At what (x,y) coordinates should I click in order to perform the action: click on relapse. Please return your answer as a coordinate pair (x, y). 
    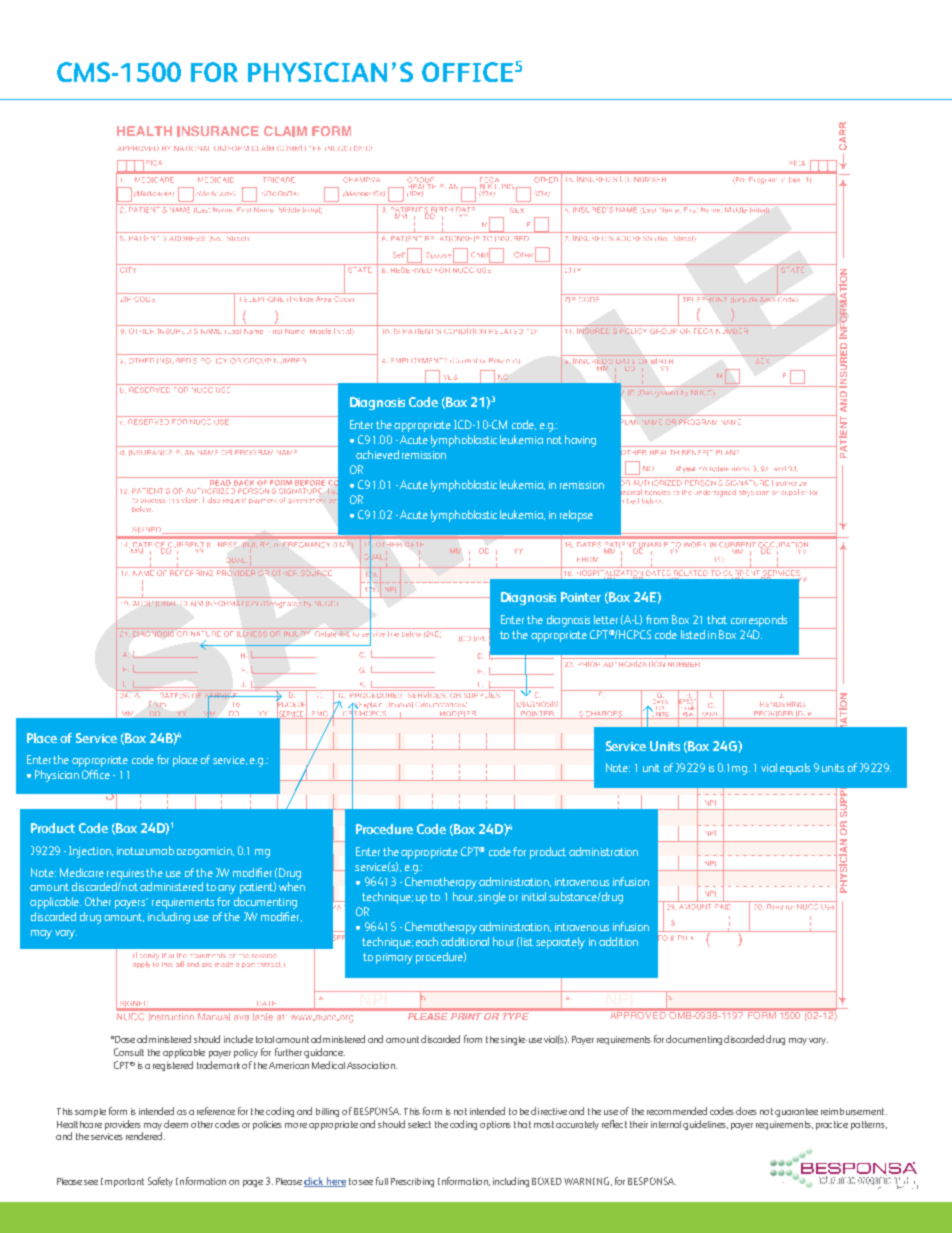
    Looking at the image, I should click on (576, 516).
